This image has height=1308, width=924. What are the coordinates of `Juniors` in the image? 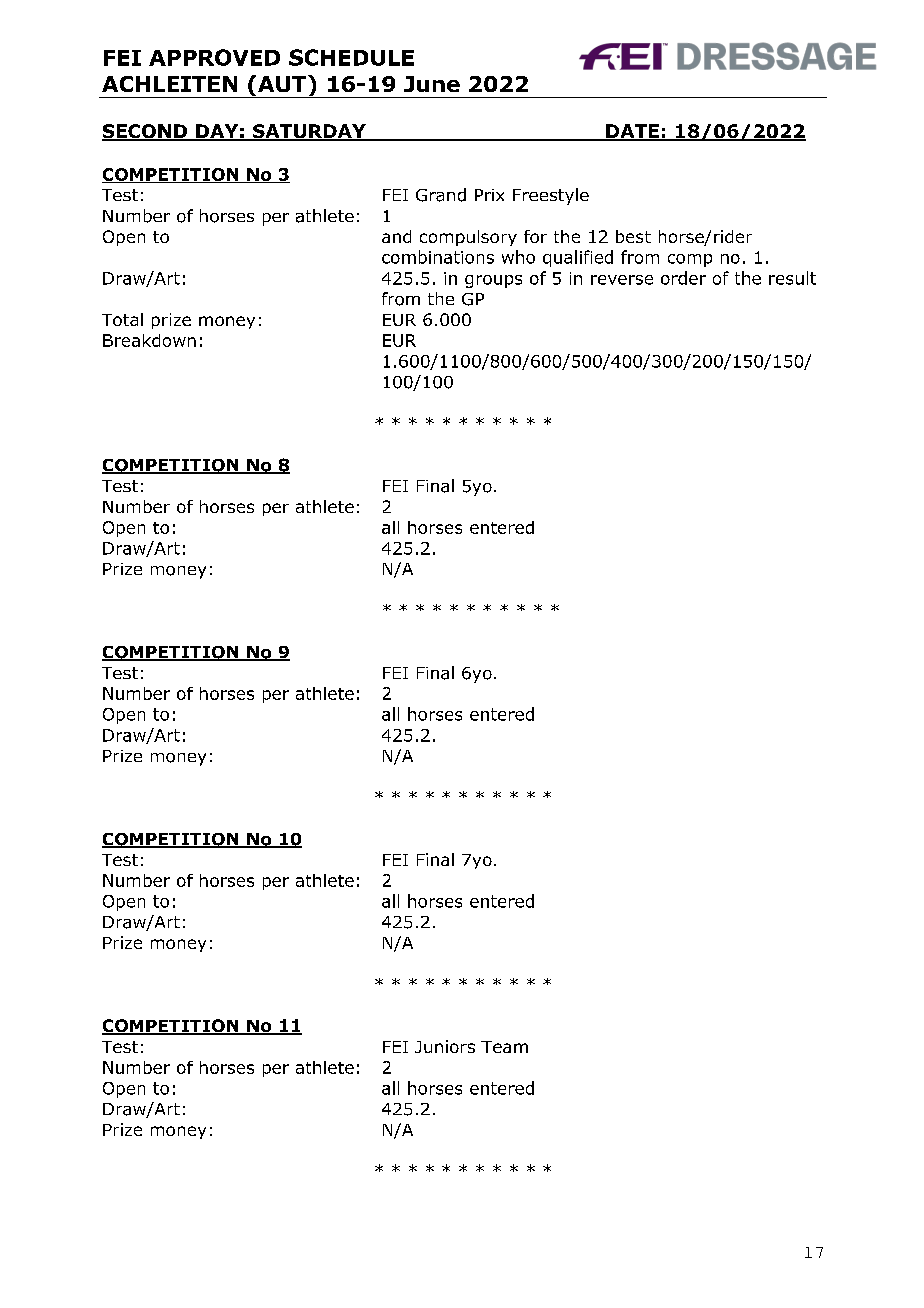 It's located at (445, 1046).
